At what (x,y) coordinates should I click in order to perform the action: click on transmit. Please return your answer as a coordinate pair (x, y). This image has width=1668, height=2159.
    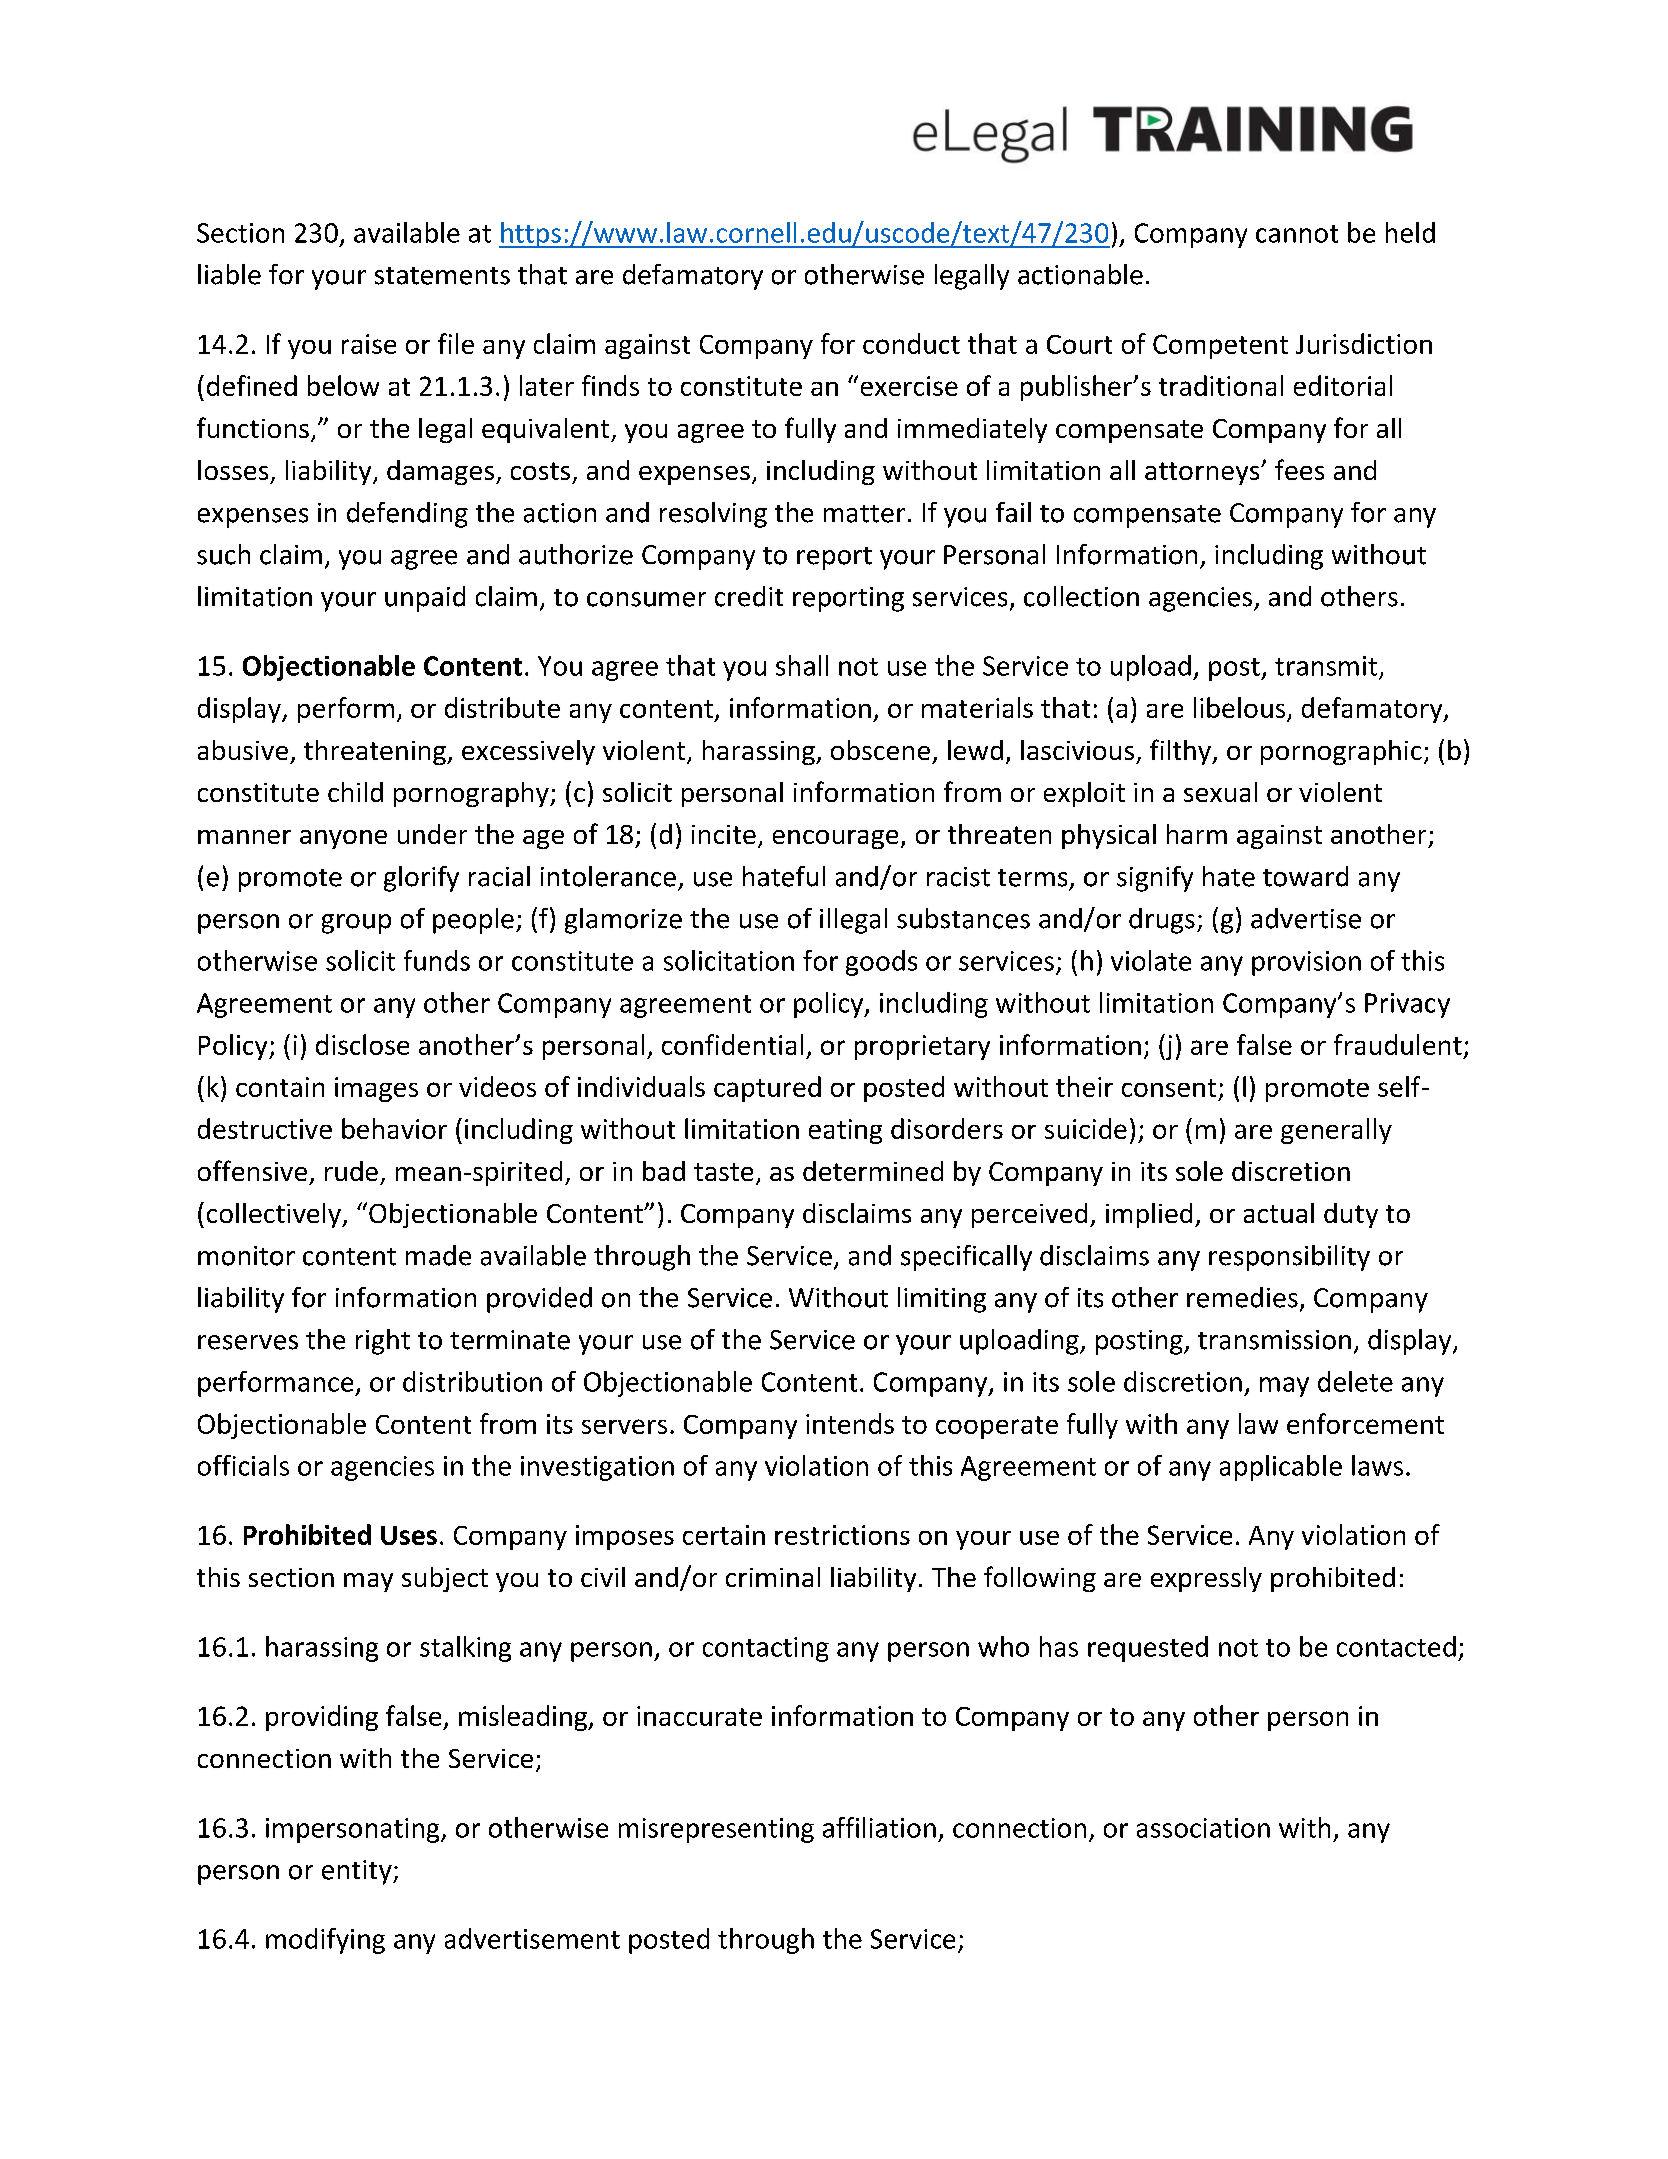
    Looking at the image, I should click on (1326, 666).
